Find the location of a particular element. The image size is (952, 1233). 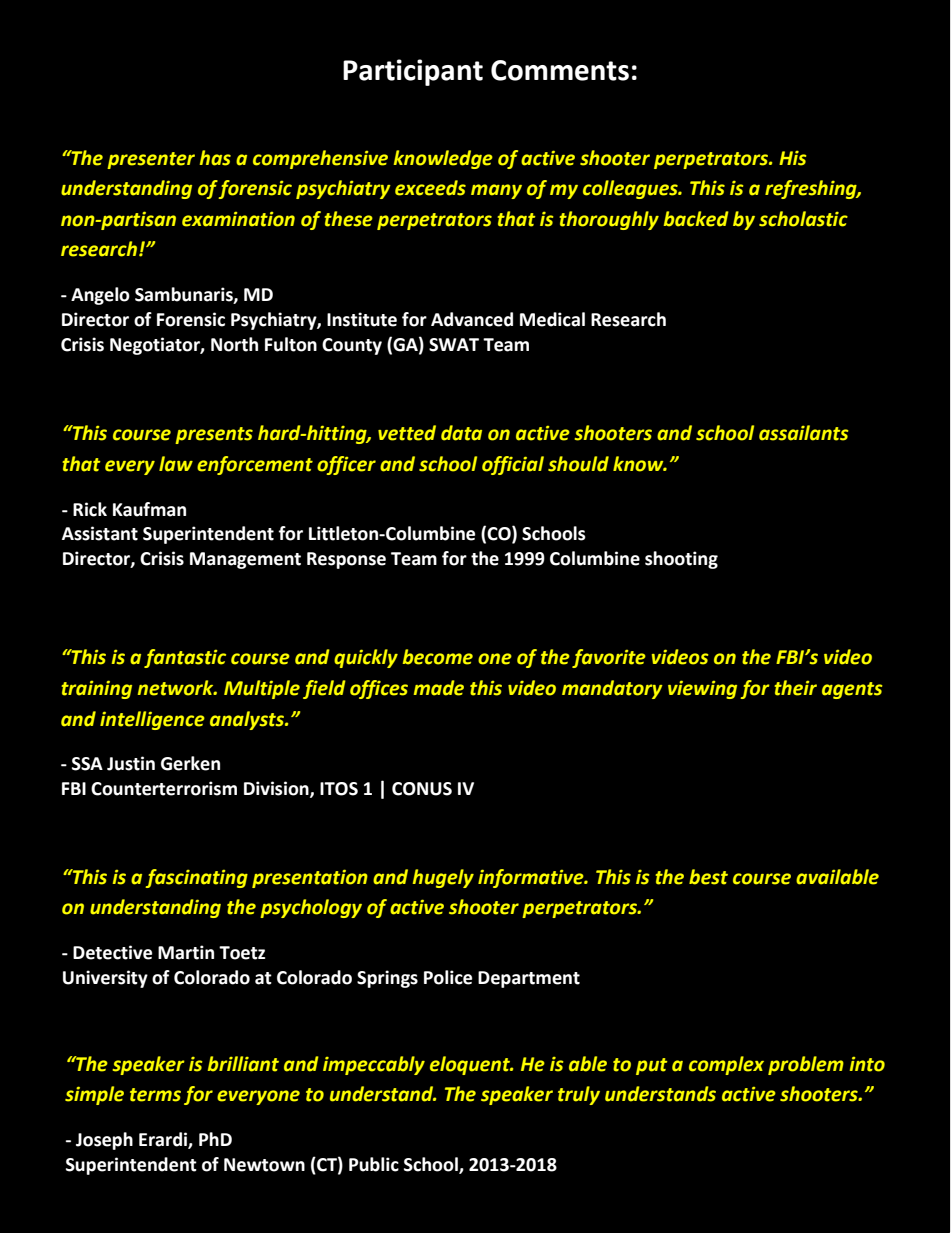

problem is located at coordinates (806, 1065).
